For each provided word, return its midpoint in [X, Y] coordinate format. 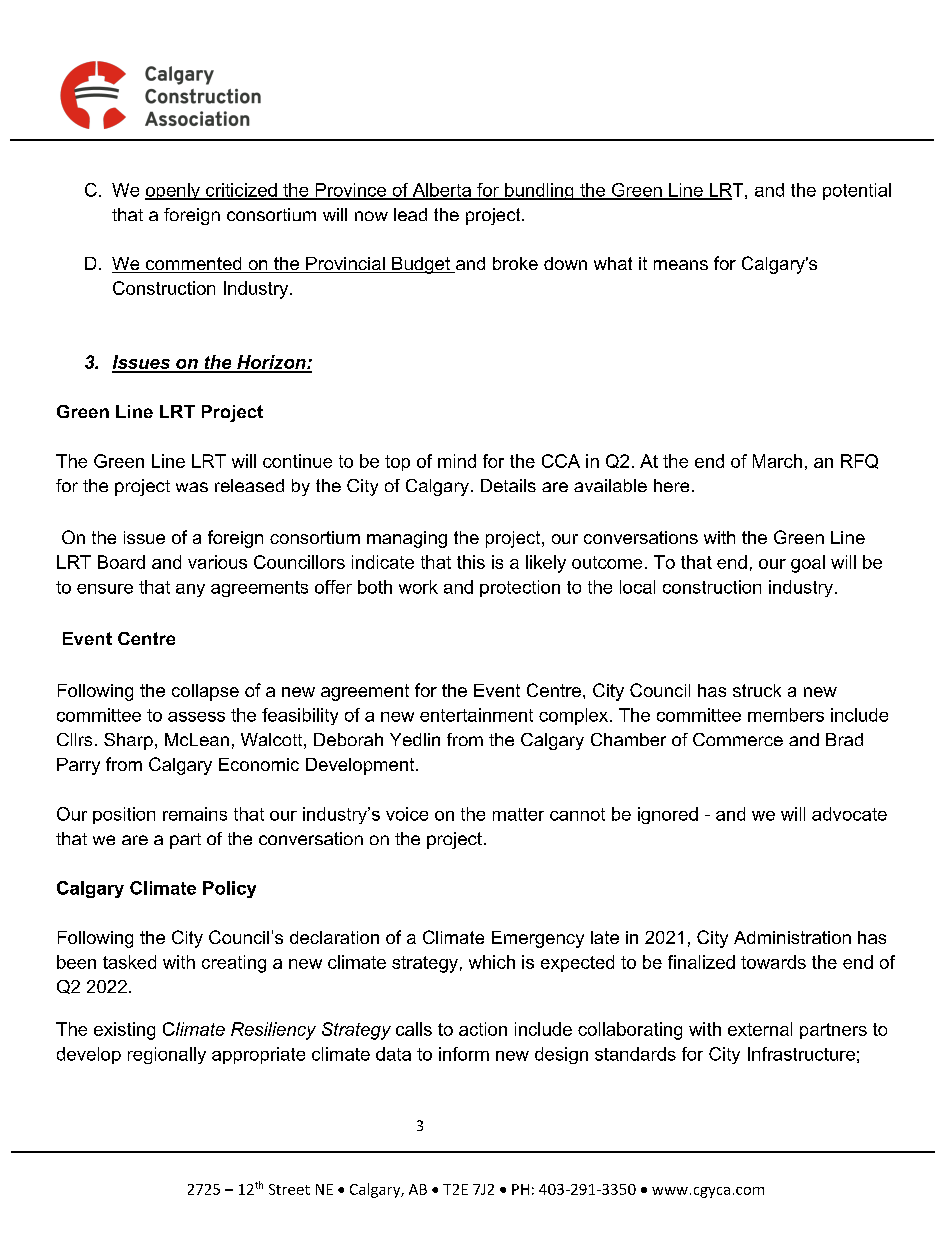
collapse [205, 692]
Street [289, 1189]
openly [173, 191]
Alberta [442, 191]
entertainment [476, 715]
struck [757, 690]
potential [857, 191]
